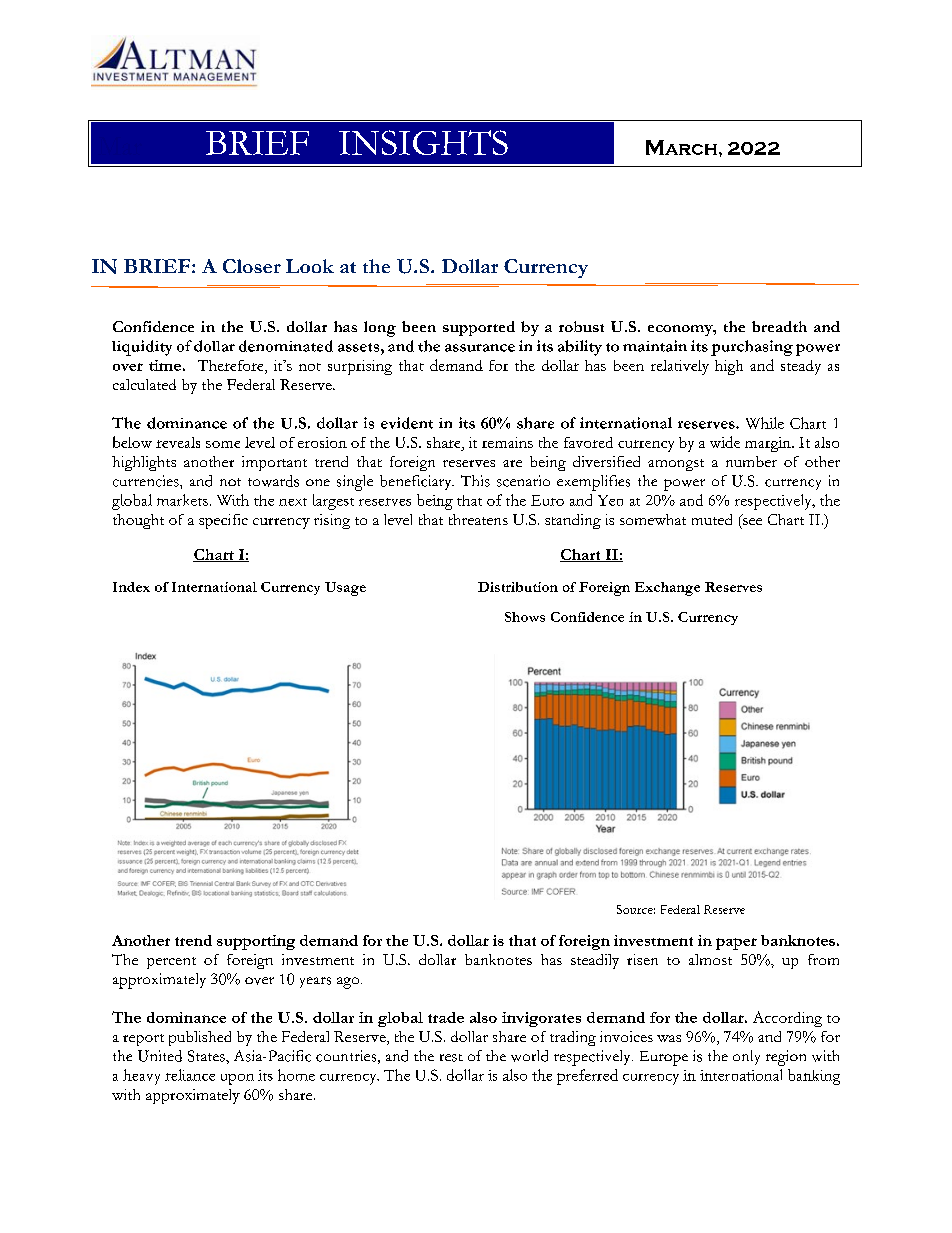  What do you see at coordinates (252, 266) in the screenshot?
I see `Closer` at bounding box center [252, 266].
